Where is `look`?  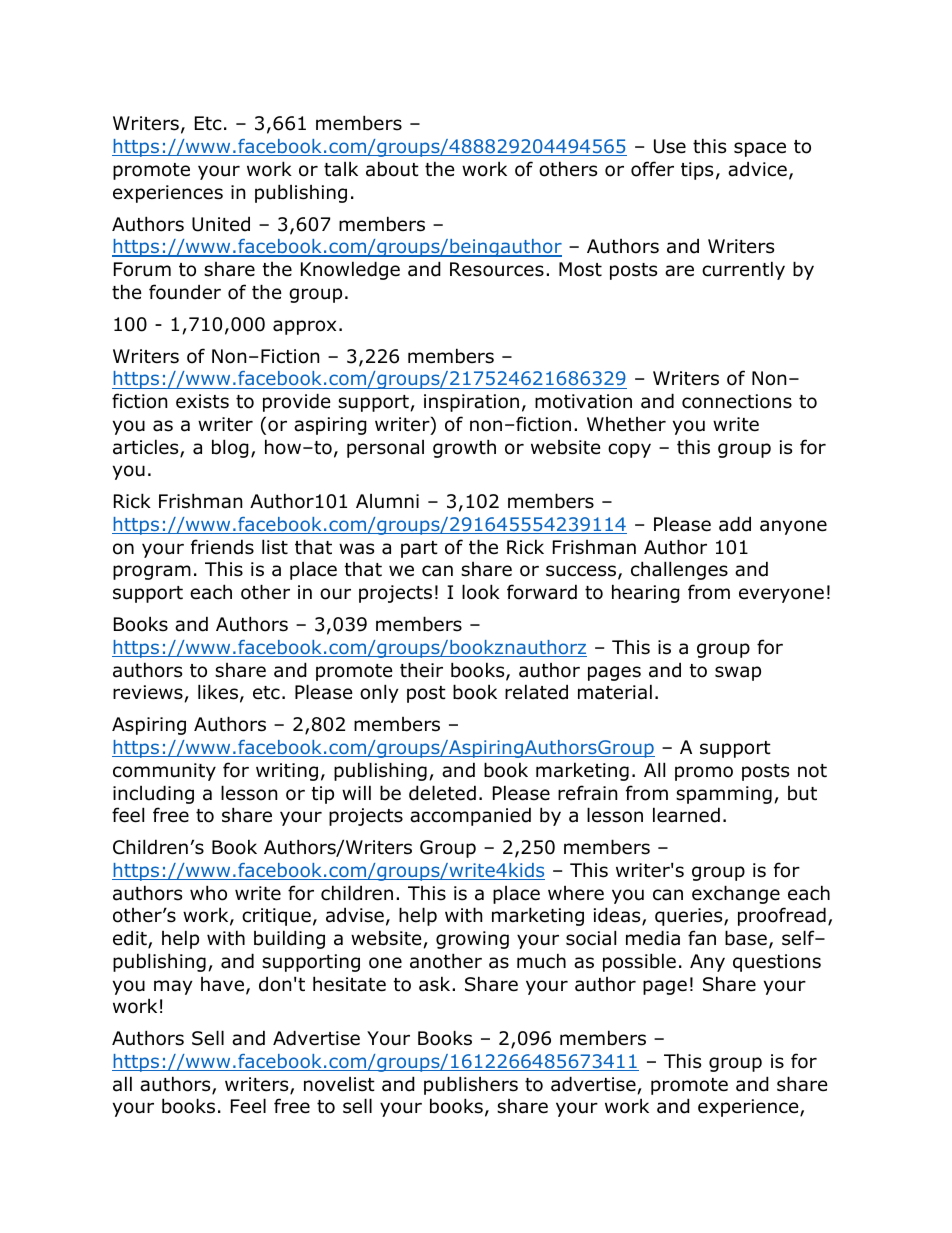 look is located at coordinates (481, 592).
